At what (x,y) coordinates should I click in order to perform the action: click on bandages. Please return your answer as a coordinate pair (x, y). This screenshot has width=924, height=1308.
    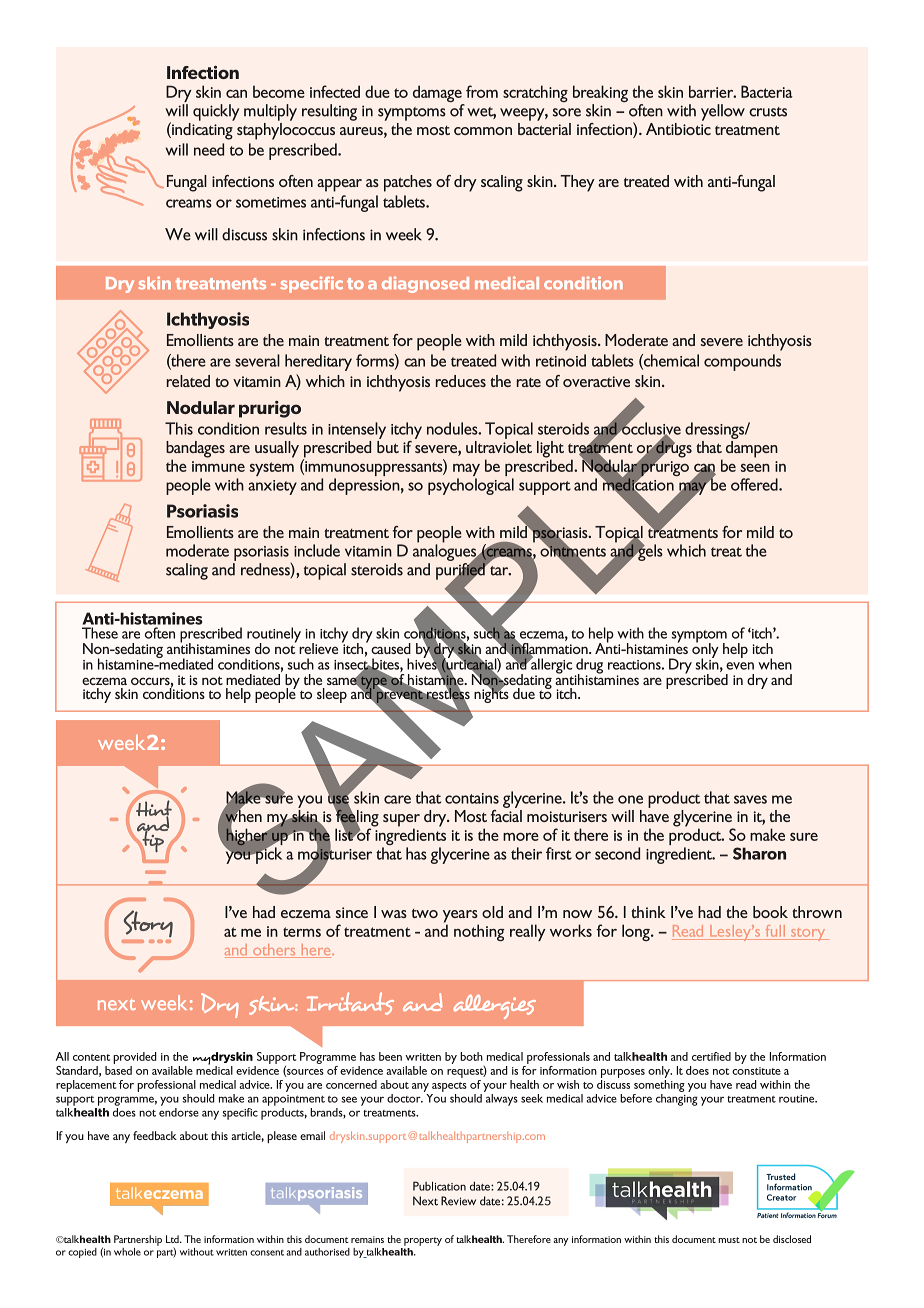
    Looking at the image, I should click on (195, 450).
